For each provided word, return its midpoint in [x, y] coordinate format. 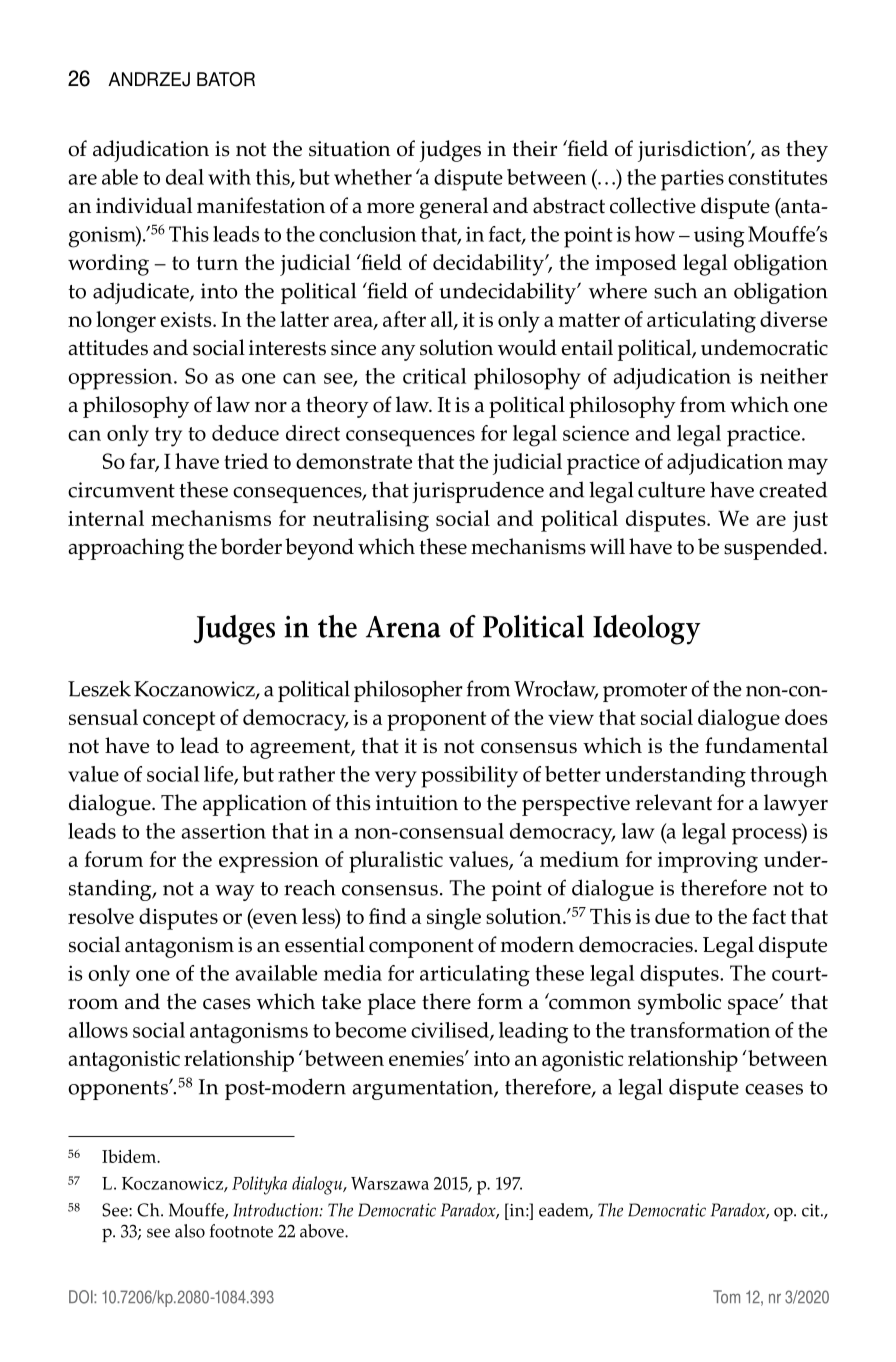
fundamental [766, 745]
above [323, 1231]
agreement [301, 749]
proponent [436, 721]
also [190, 1231]
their [534, 148]
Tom [726, 1297]
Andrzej [149, 79]
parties [692, 180]
